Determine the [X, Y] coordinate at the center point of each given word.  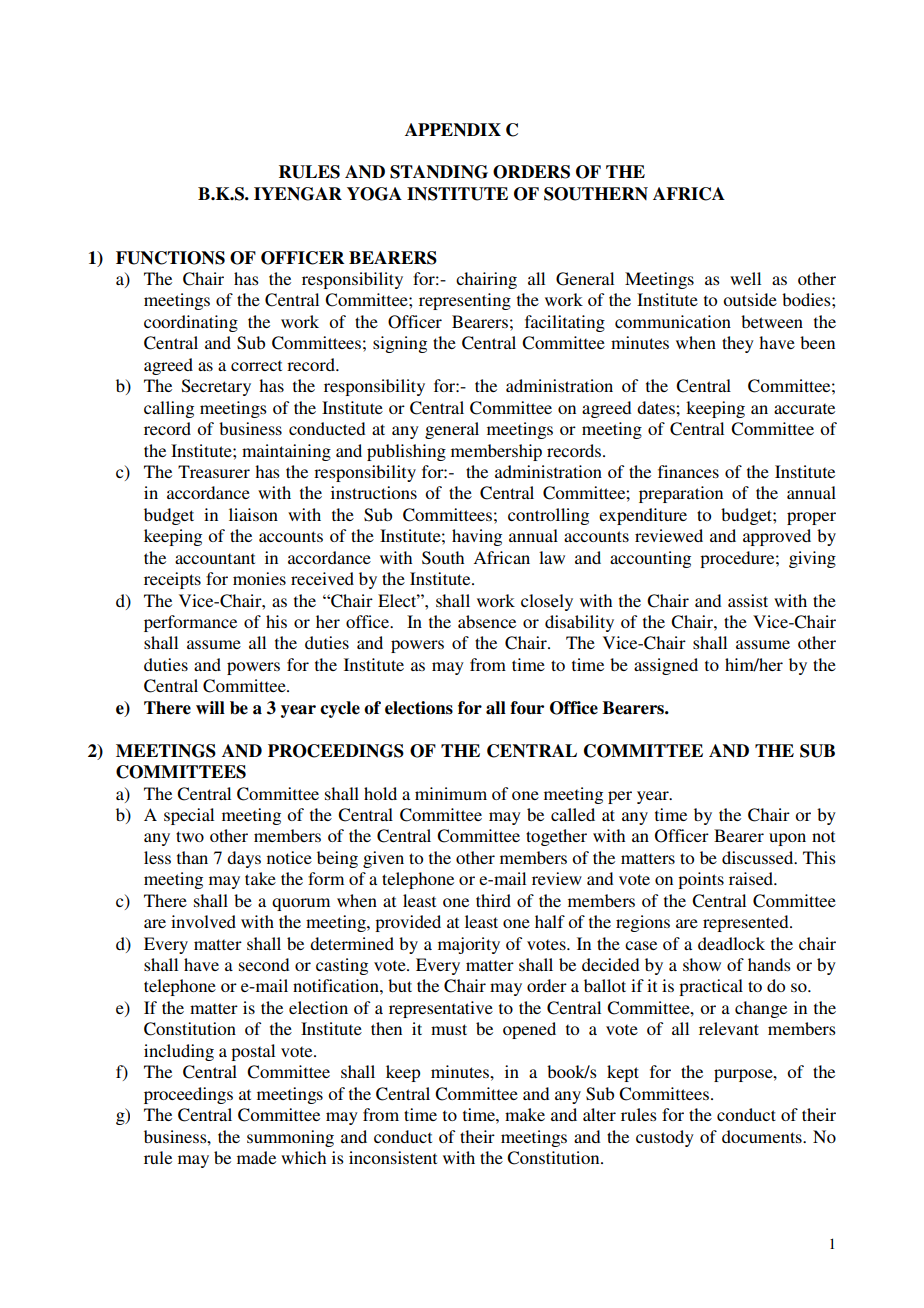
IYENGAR [298, 194]
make [525, 1114]
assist [748, 600]
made [256, 1157]
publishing [406, 452]
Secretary [216, 387]
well [745, 278]
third [493, 900]
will [210, 707]
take [260, 878]
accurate [804, 408]
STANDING [439, 172]
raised [752, 878]
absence [487, 621]
